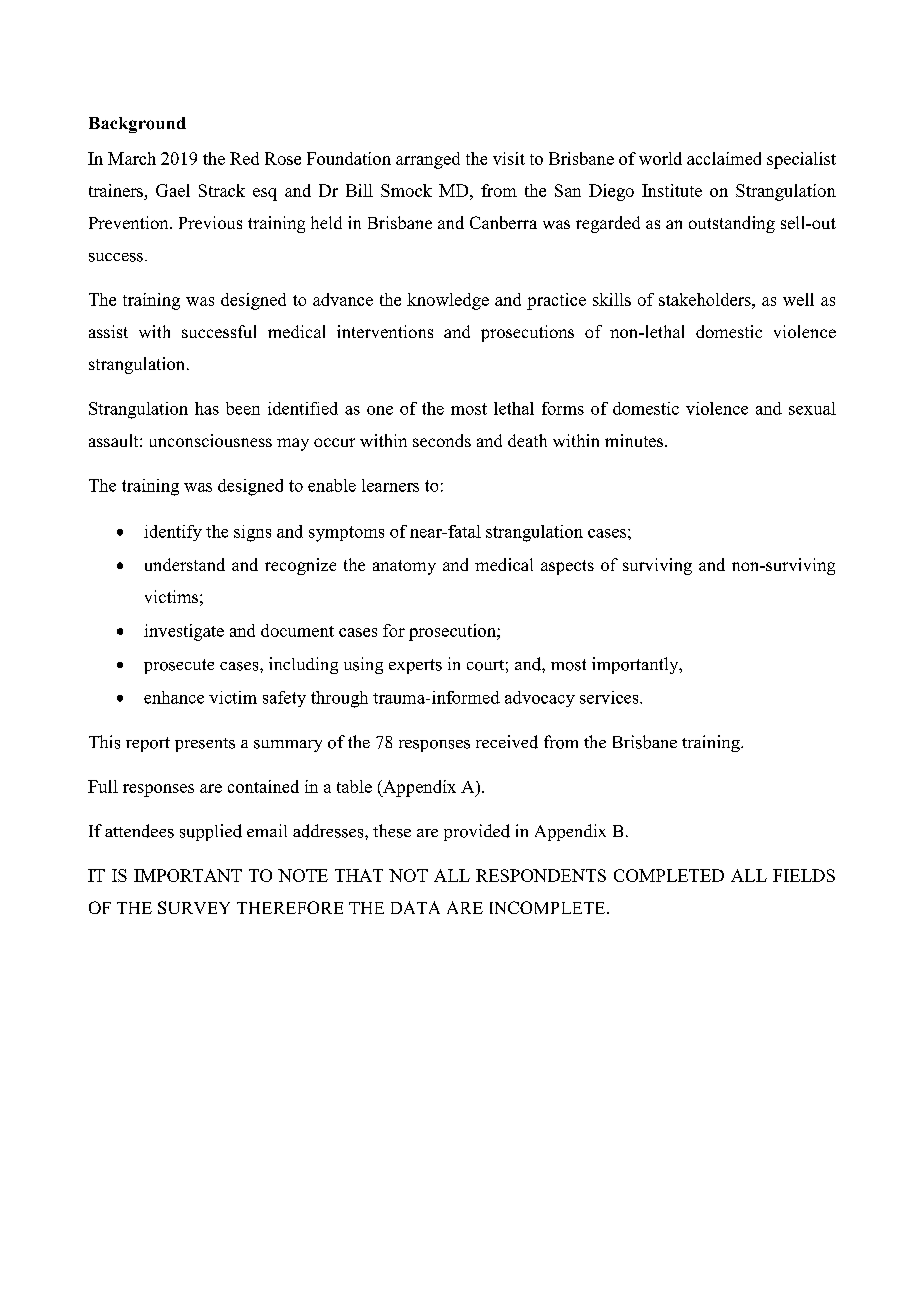 Image resolution: width=924 pixels, height=1308 pixels. Describe the element at coordinates (390, 485) in the document. I see `learners` at that location.
